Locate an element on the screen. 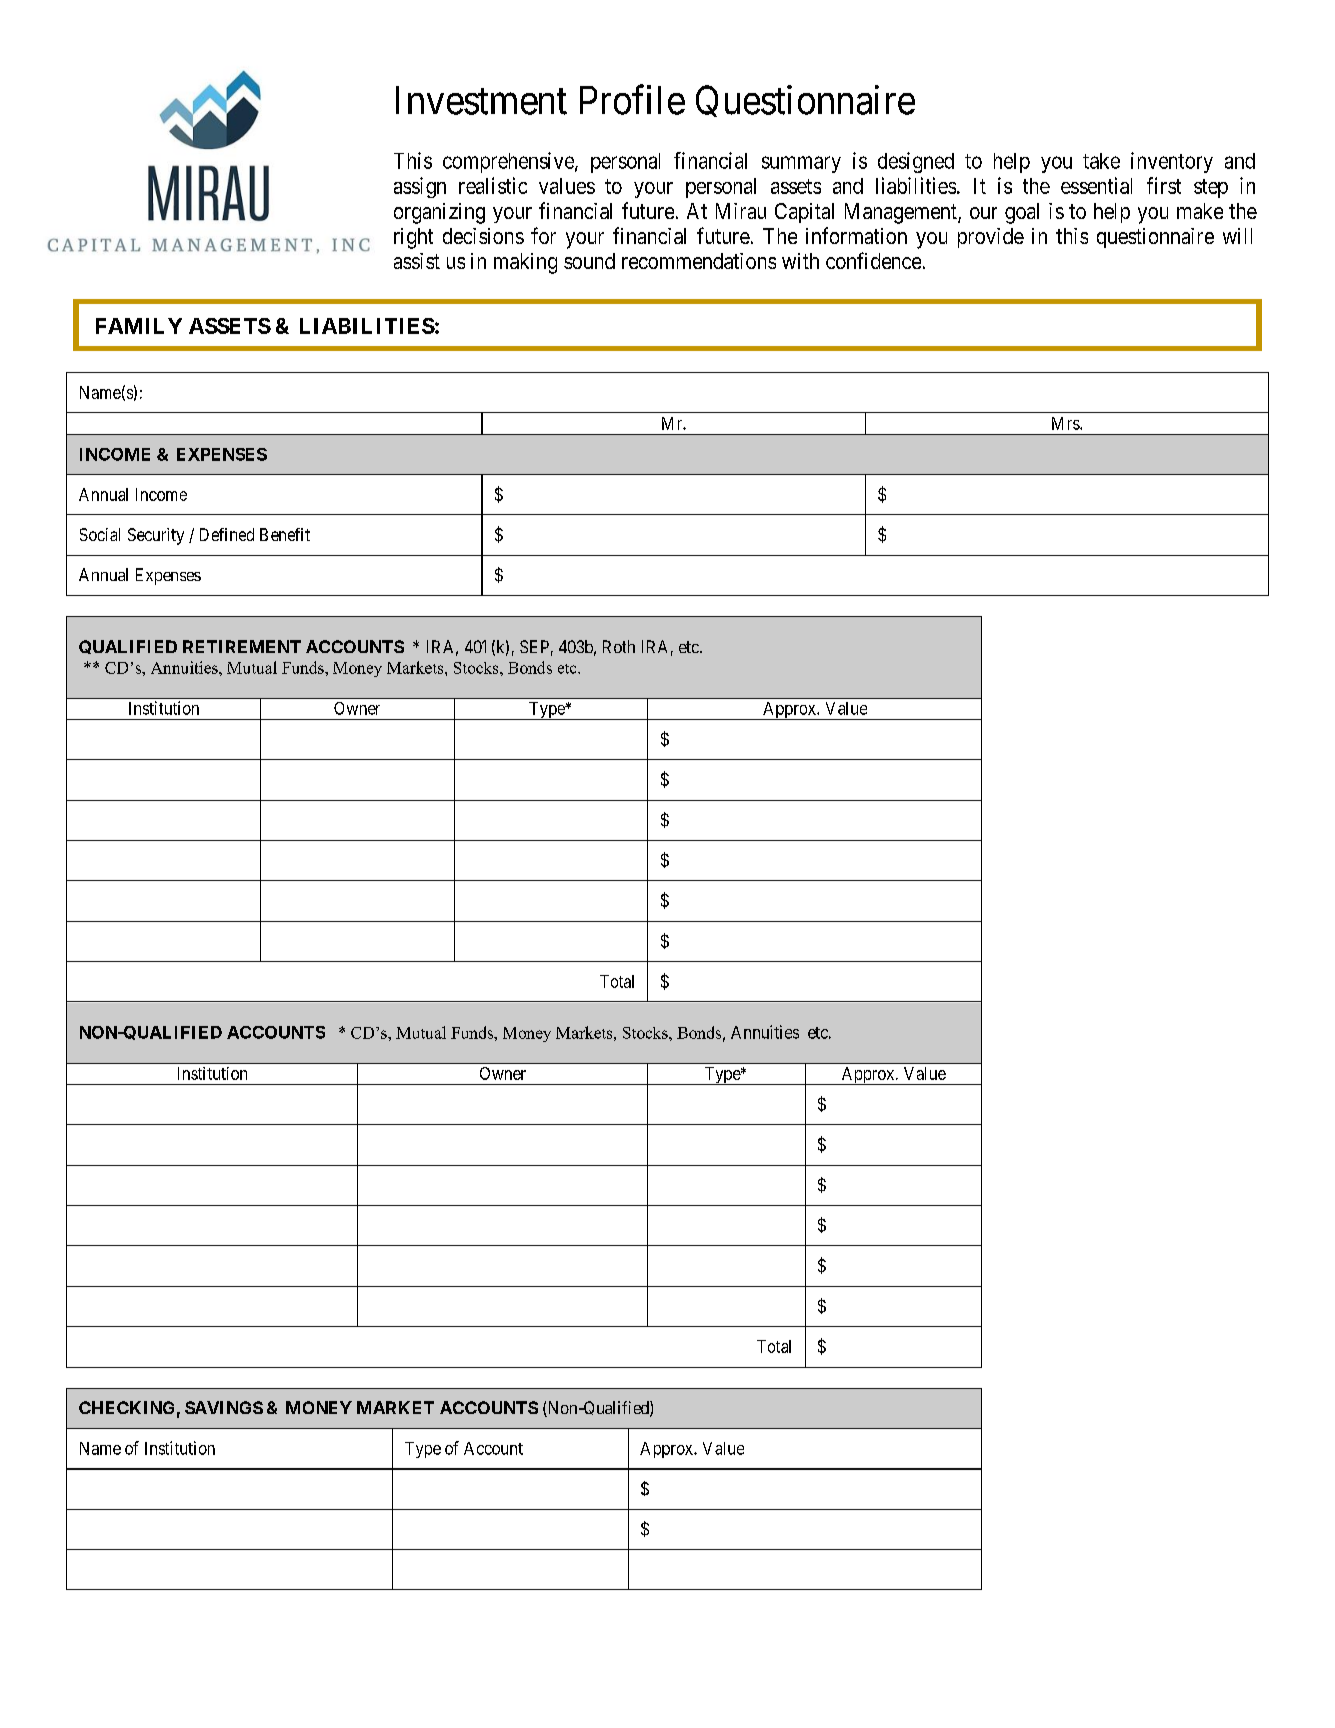 This screenshot has width=1335, height=1728. FAMILY is located at coordinates (139, 326).
